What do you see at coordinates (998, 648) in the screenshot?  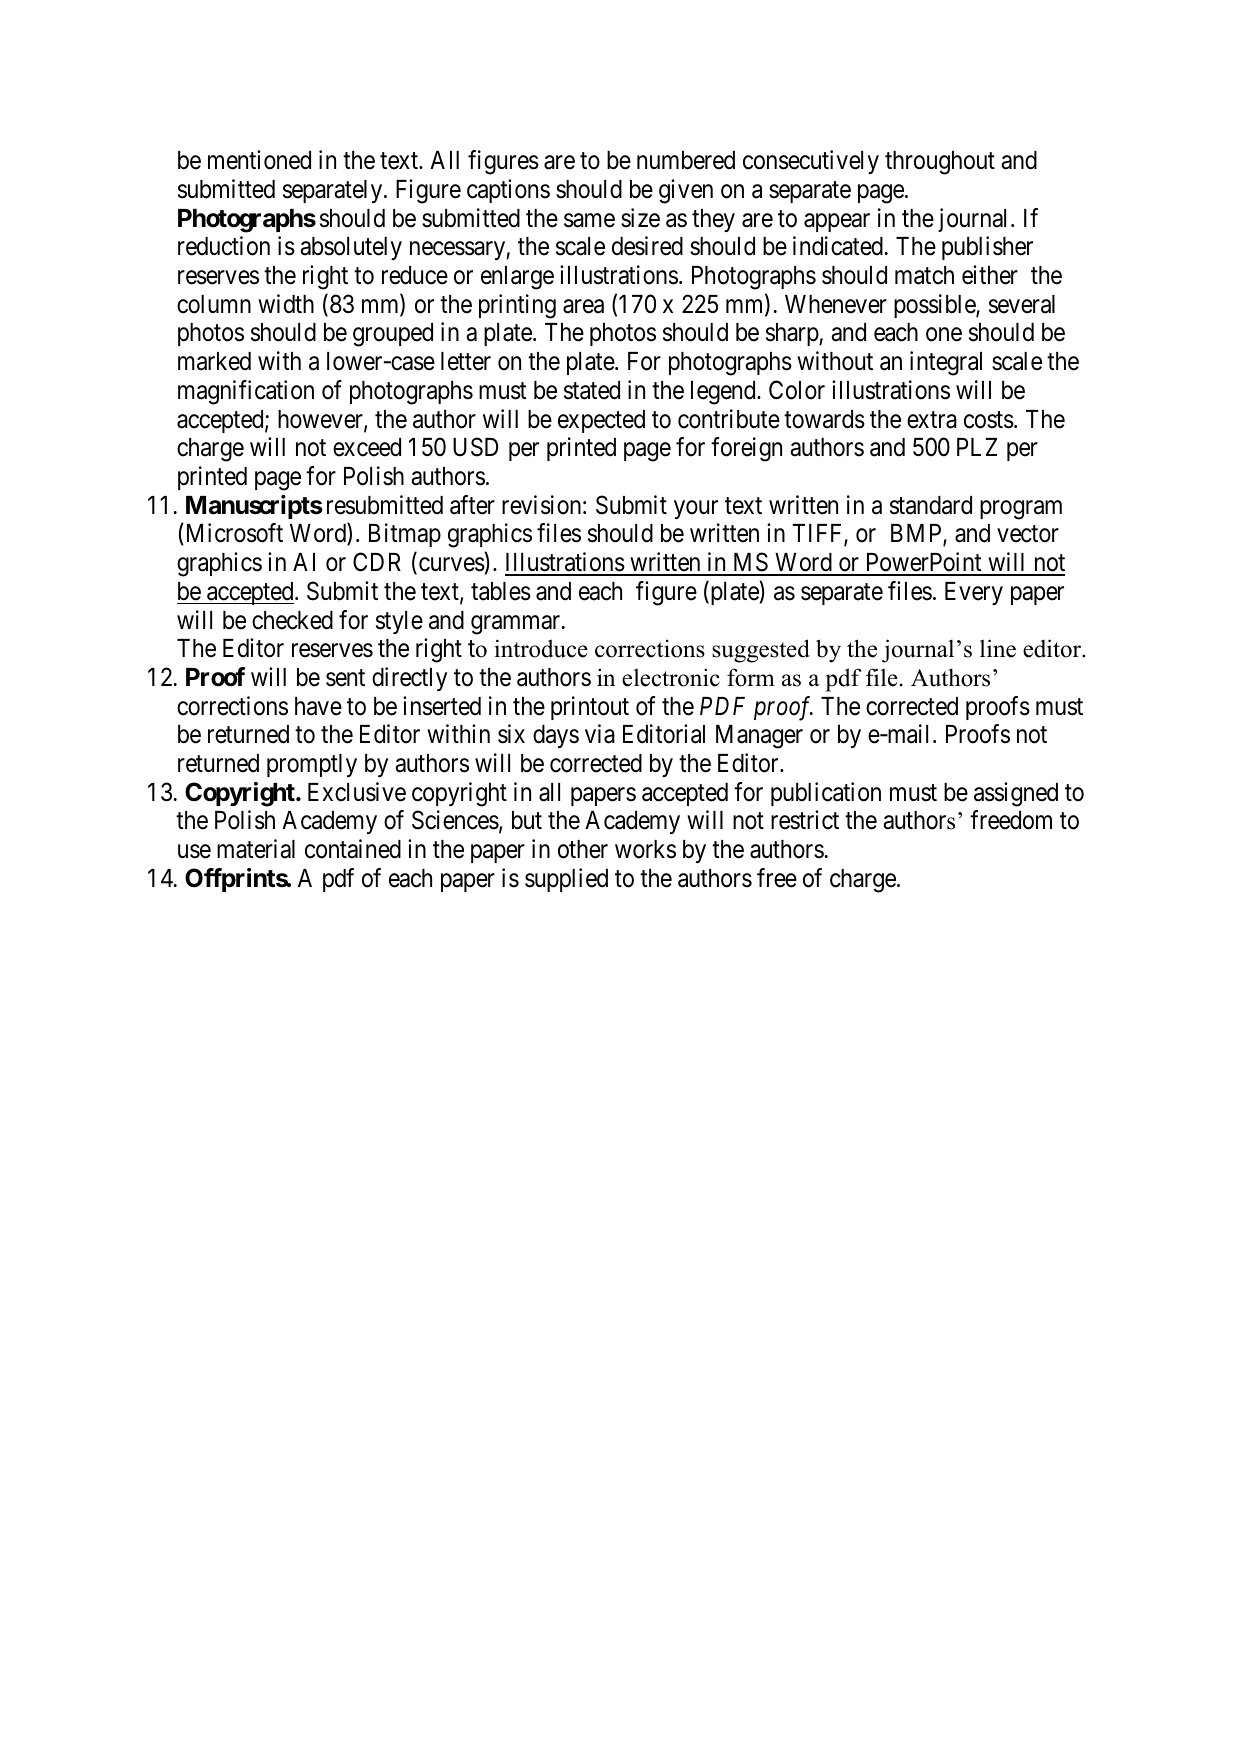 I see `line` at bounding box center [998, 648].
